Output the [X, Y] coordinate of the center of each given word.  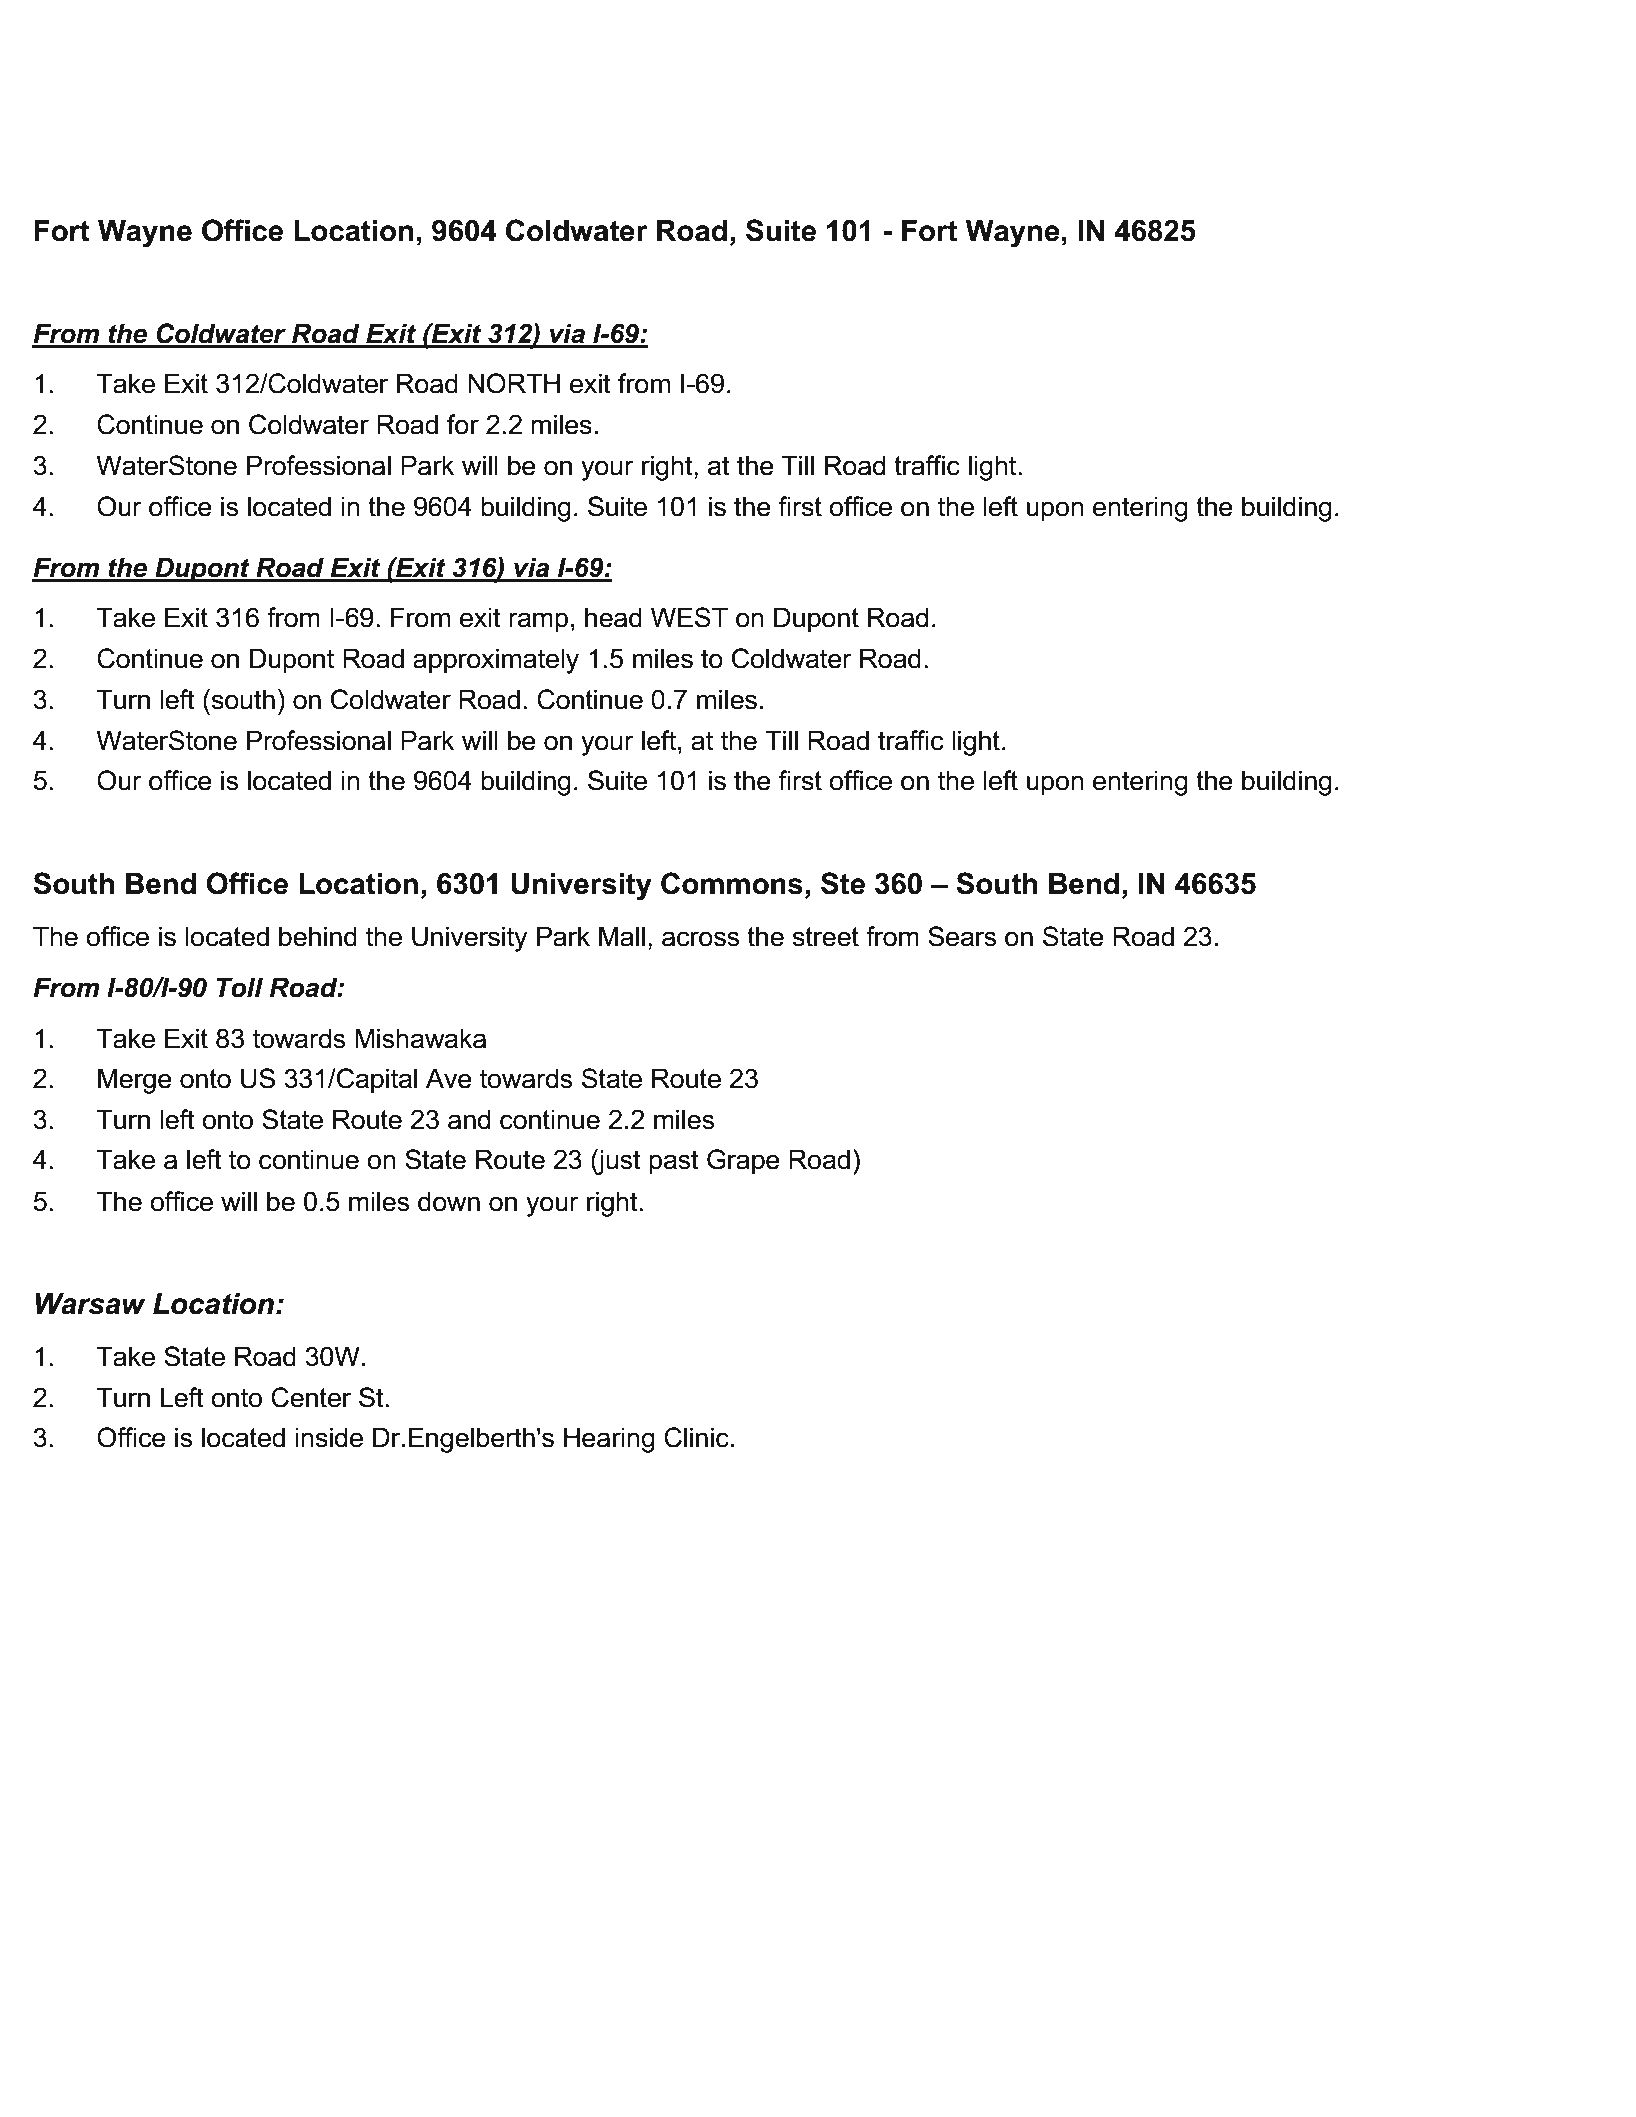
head [613, 617]
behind [318, 936]
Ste [843, 883]
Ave [449, 1078]
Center [311, 1397]
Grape [743, 1162]
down [449, 1201]
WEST [689, 617]
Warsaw [91, 1304]
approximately [496, 661]
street [826, 937]
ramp [538, 622]
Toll [240, 987]
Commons [732, 883]
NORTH [514, 383]
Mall [622, 936]
